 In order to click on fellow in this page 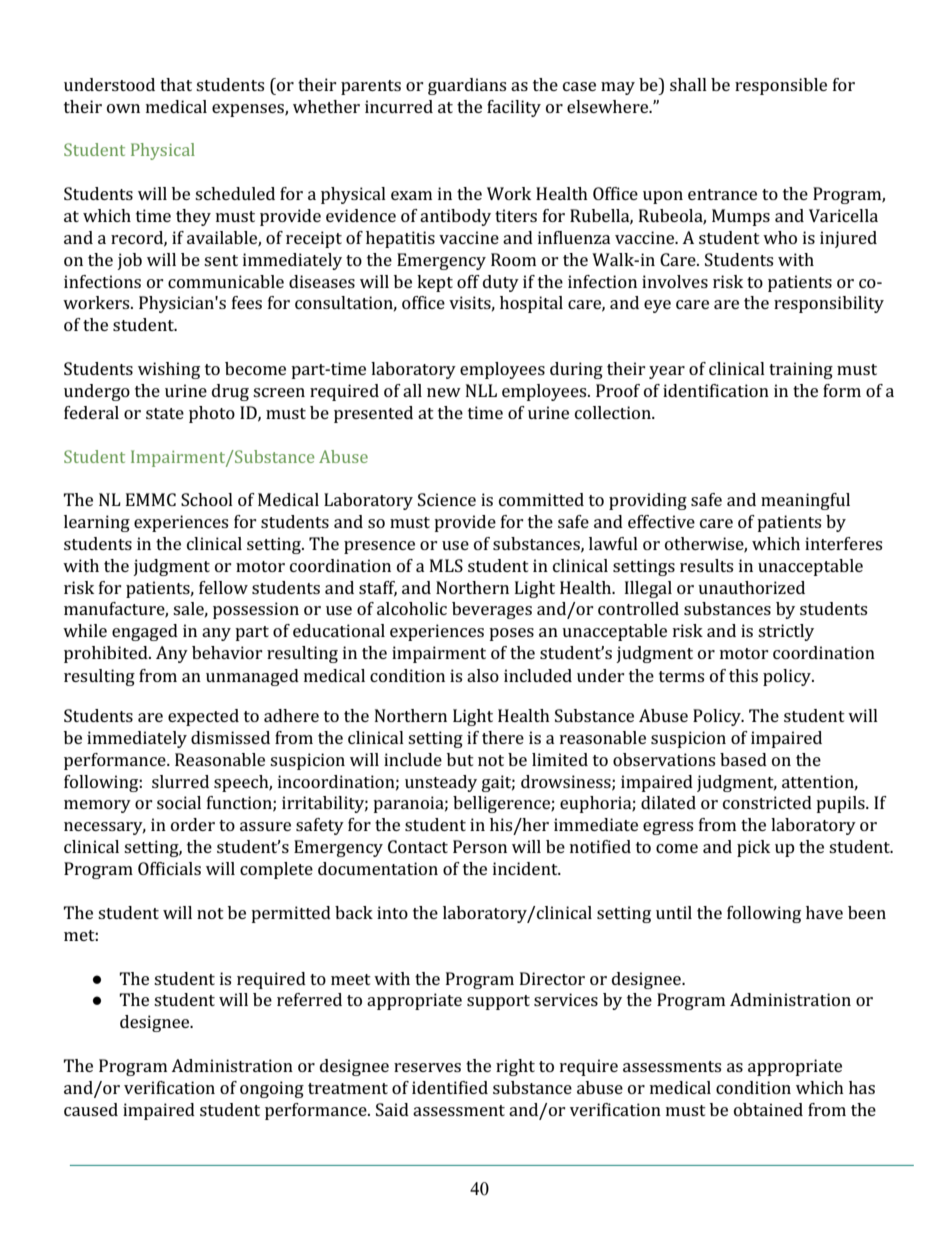, I will do `click(223, 587)`.
